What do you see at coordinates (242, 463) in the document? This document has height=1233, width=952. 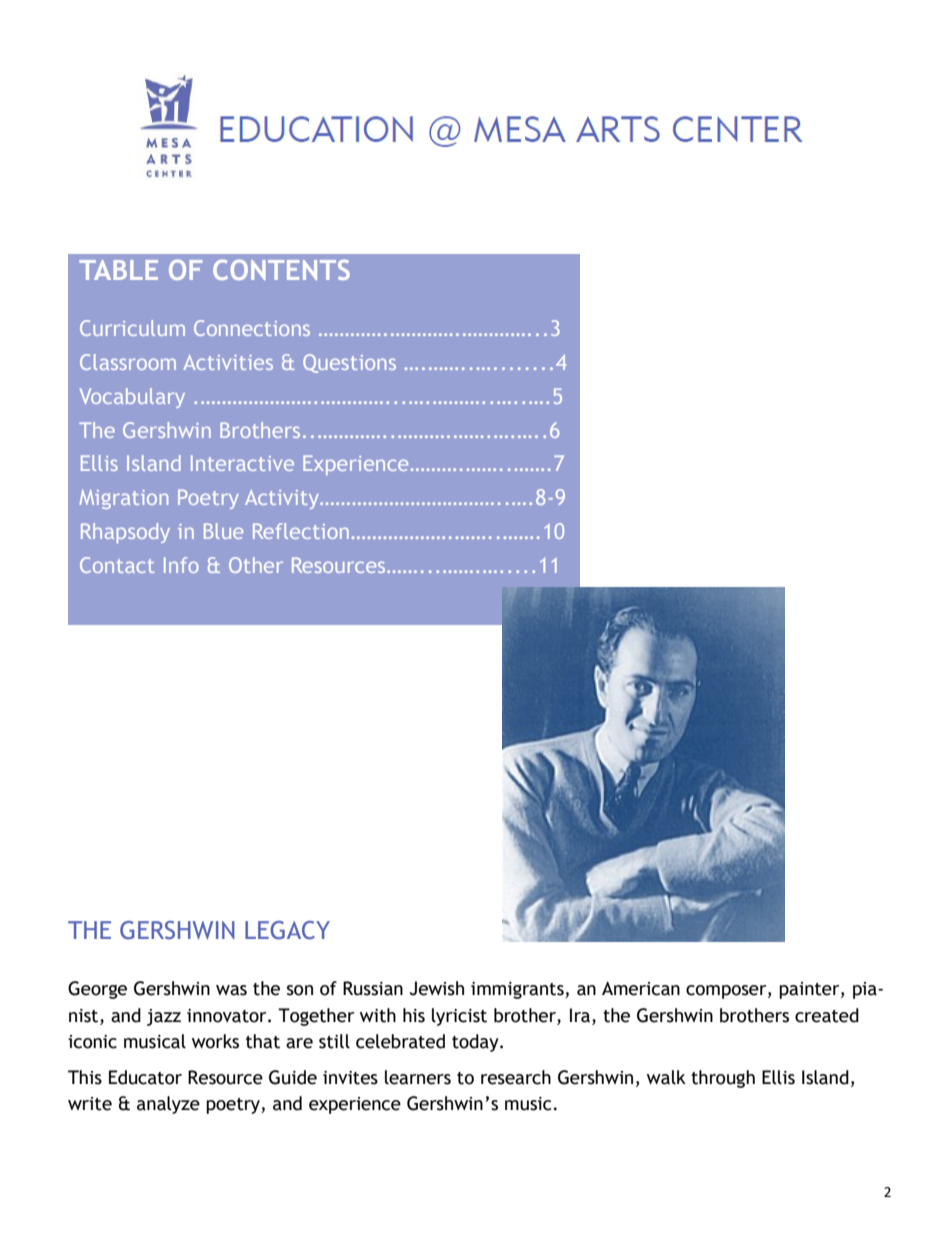 I see `Interactive` at bounding box center [242, 463].
